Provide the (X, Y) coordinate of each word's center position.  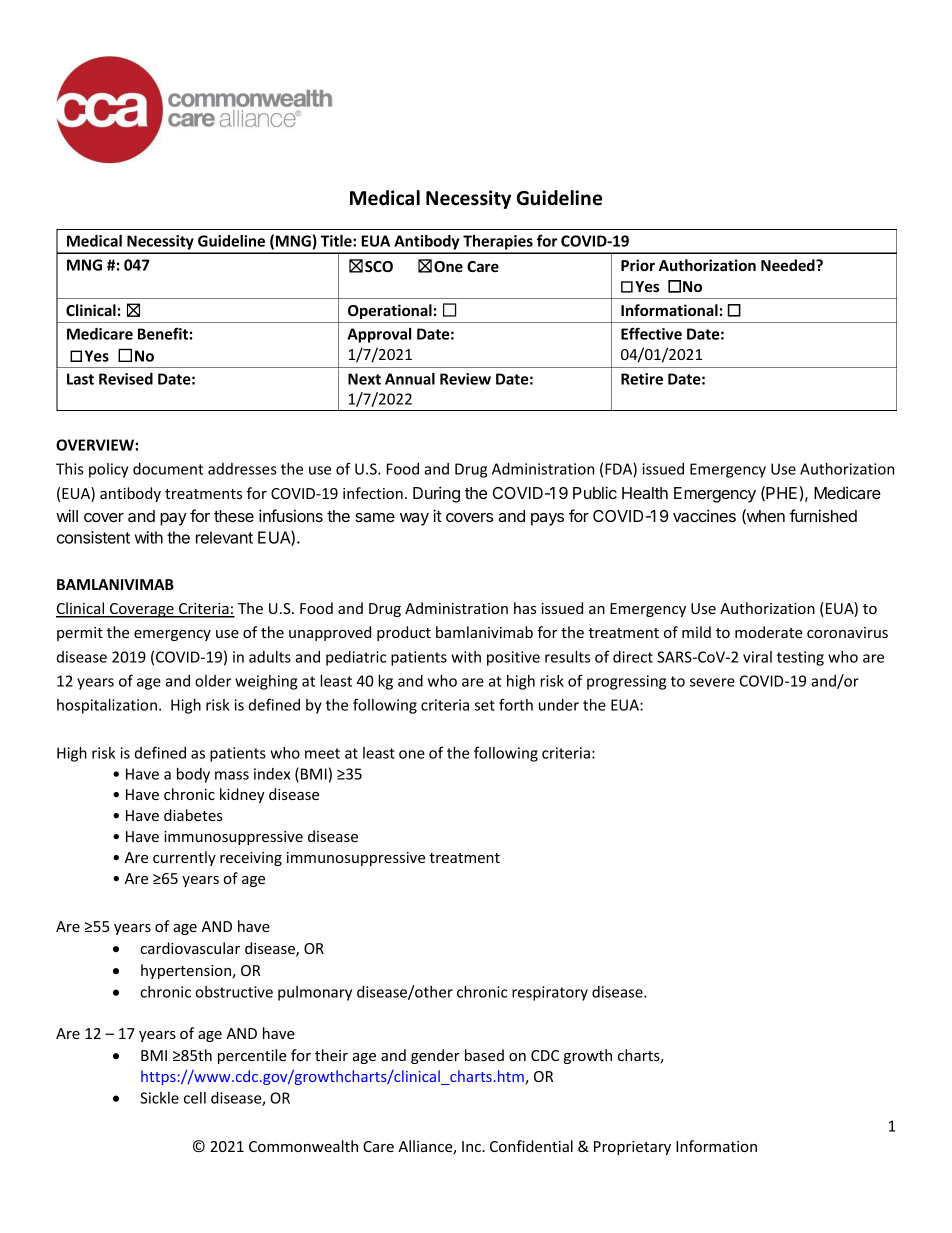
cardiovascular (190, 948)
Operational (390, 311)
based (484, 1055)
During (436, 494)
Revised (126, 379)
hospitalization (107, 706)
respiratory (550, 993)
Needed (789, 265)
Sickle (159, 1098)
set (485, 705)
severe (712, 682)
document (168, 469)
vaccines (704, 515)
